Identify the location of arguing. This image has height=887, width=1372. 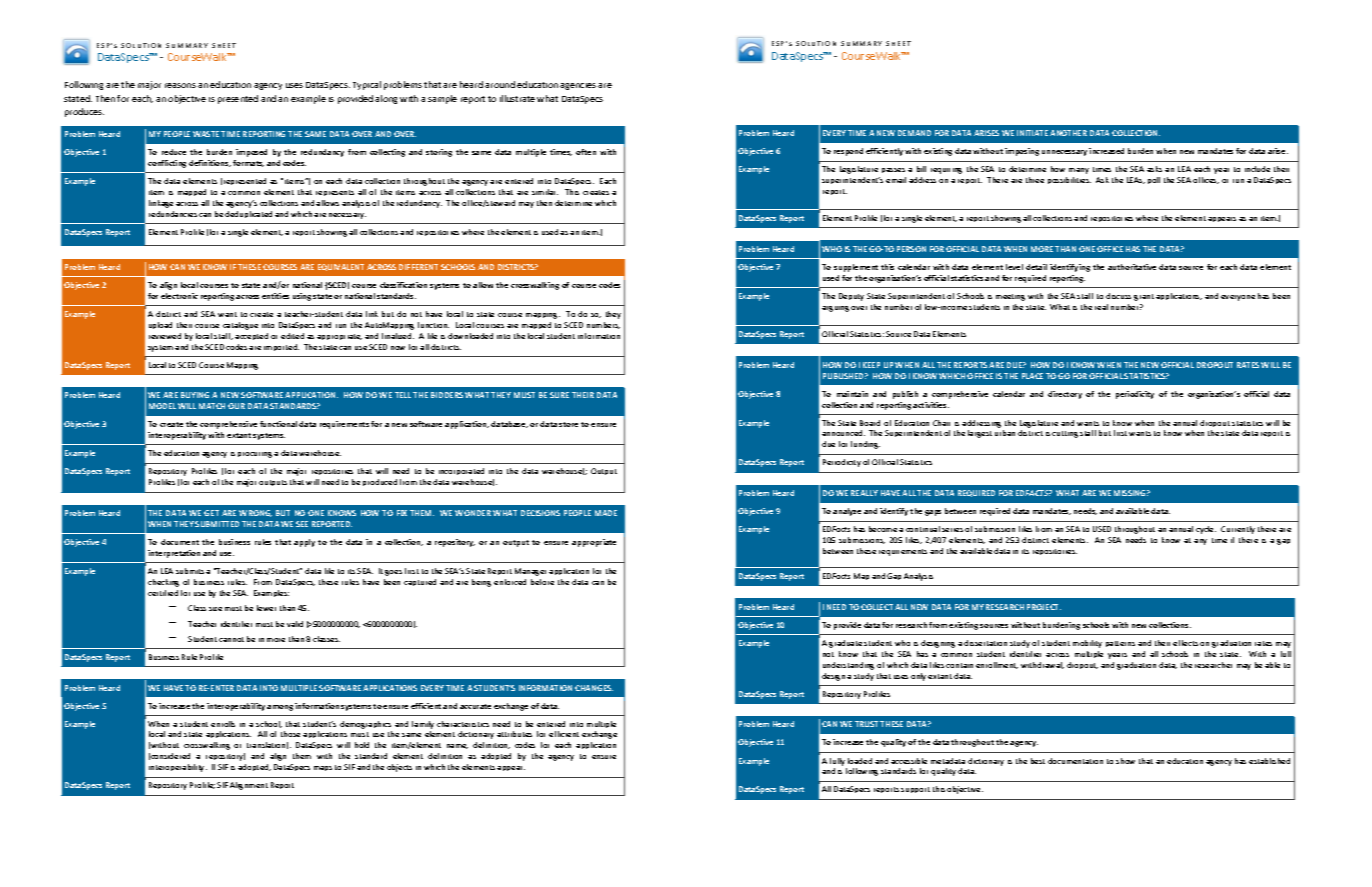
(835, 309).
